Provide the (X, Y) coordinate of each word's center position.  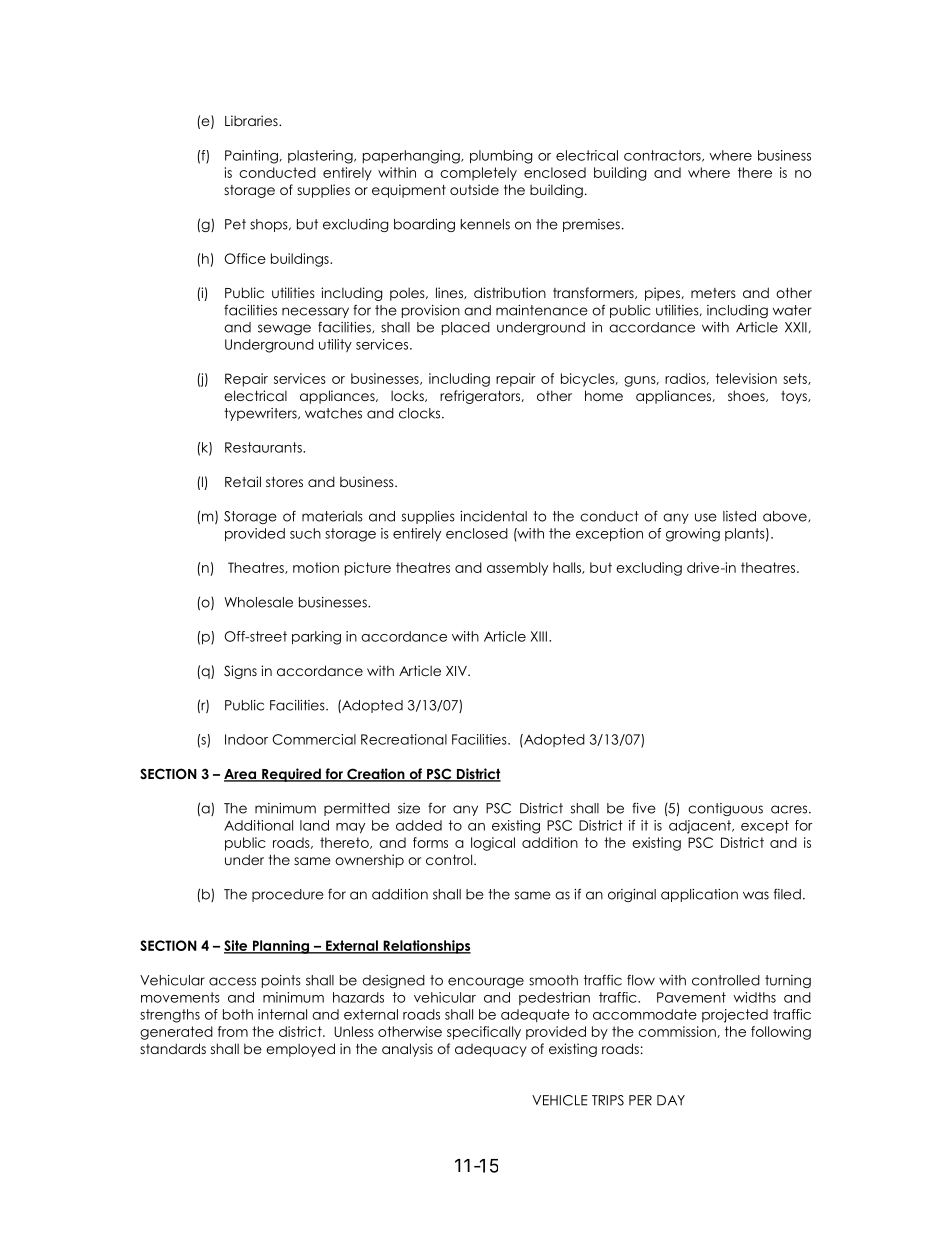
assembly (517, 569)
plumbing (501, 157)
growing (693, 535)
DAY (671, 1100)
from (233, 1031)
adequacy (491, 1050)
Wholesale (259, 602)
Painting (251, 157)
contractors (663, 156)
